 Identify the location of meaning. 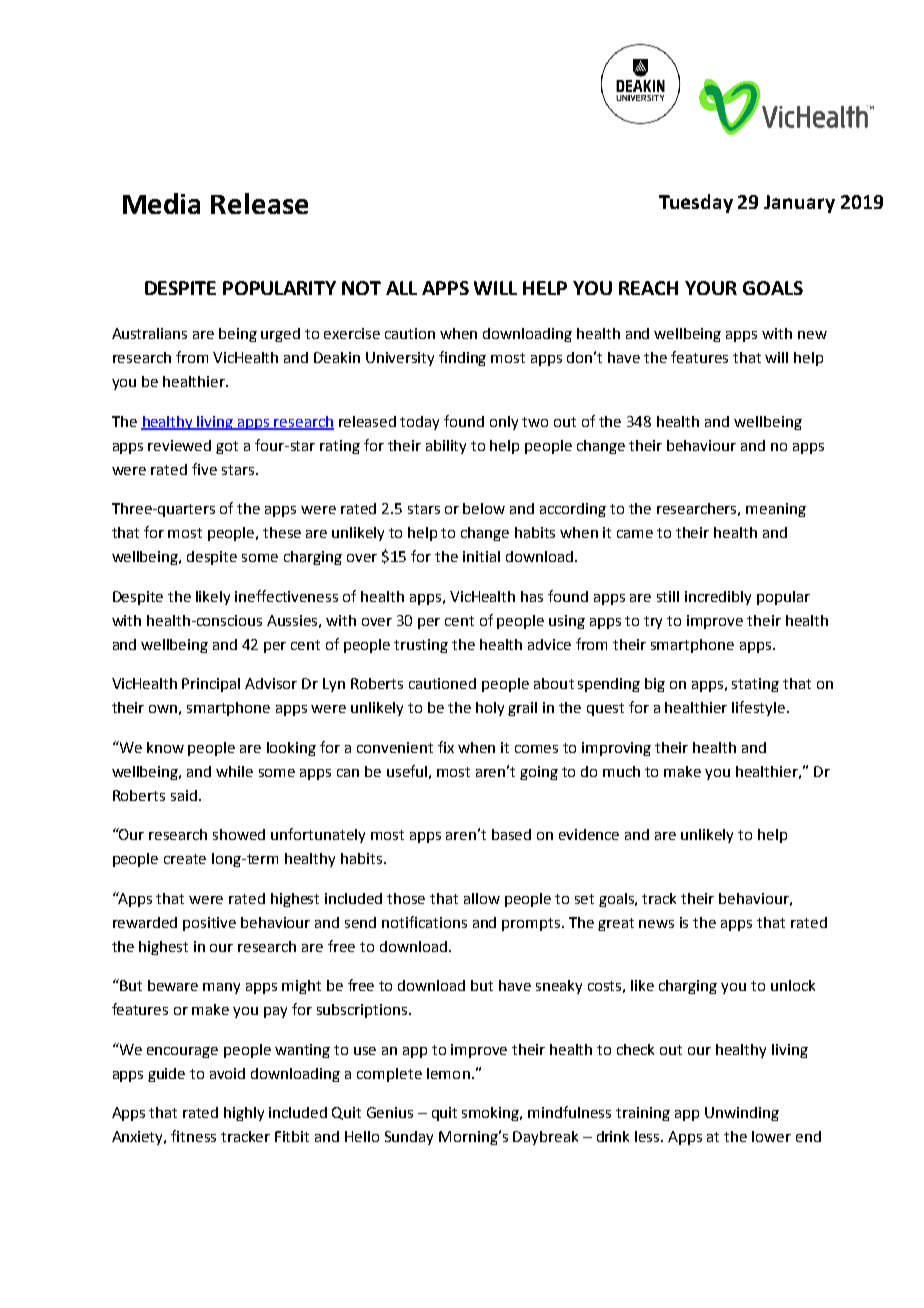
(776, 510).
